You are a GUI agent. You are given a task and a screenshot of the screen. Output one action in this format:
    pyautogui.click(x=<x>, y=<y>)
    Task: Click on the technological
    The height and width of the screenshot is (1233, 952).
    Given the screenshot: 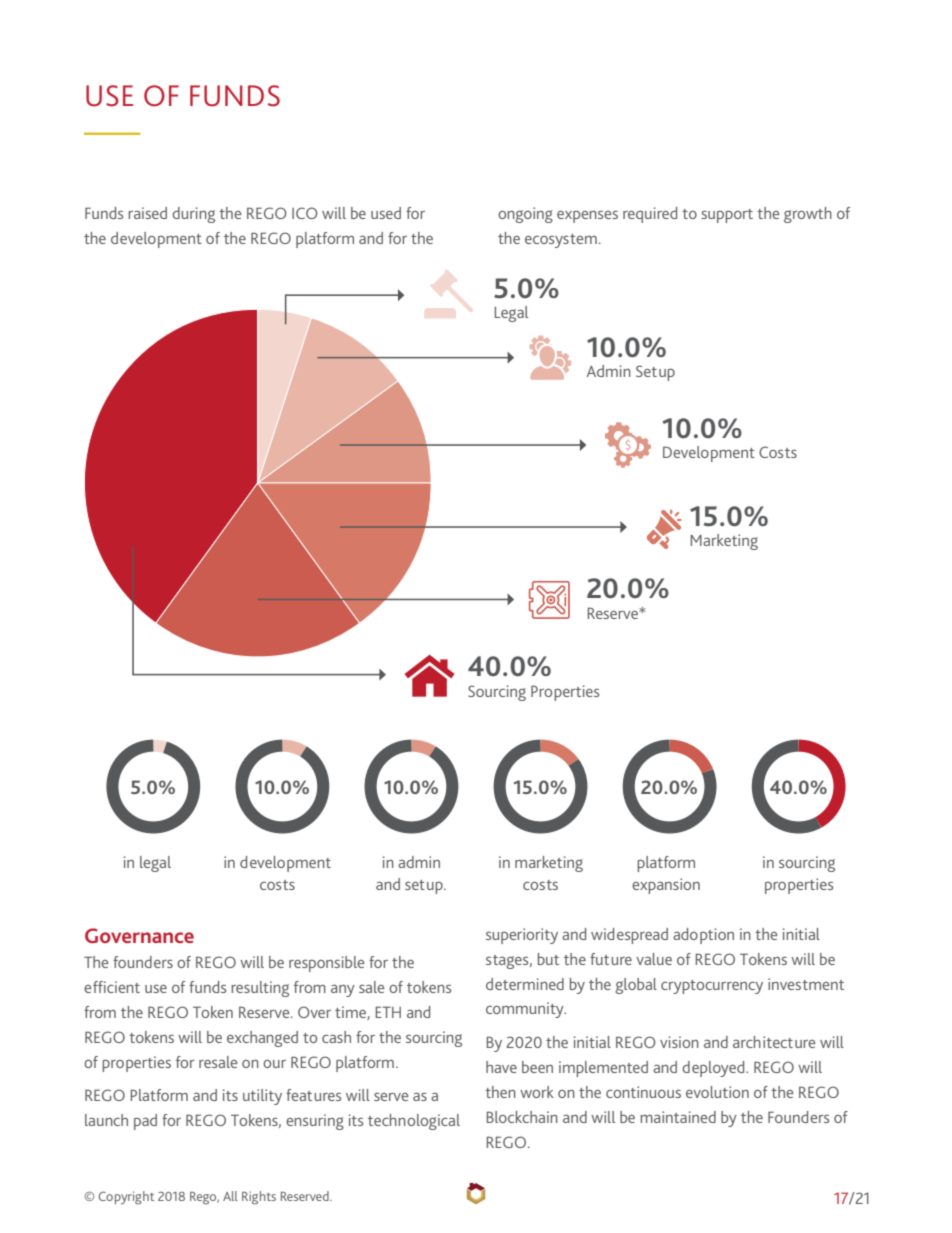 What is the action you would take?
    pyautogui.click(x=414, y=1122)
